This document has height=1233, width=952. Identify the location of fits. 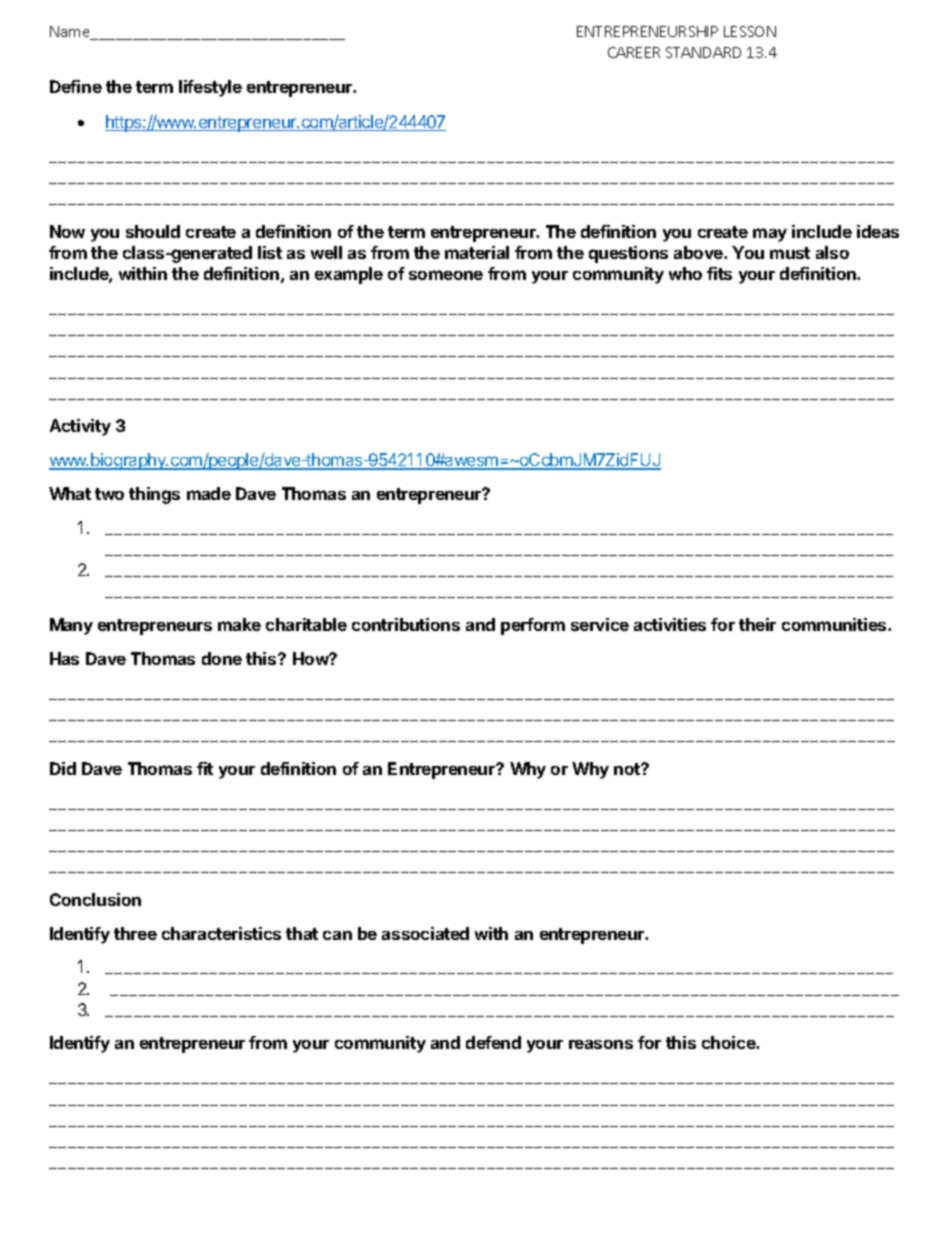
(719, 273).
